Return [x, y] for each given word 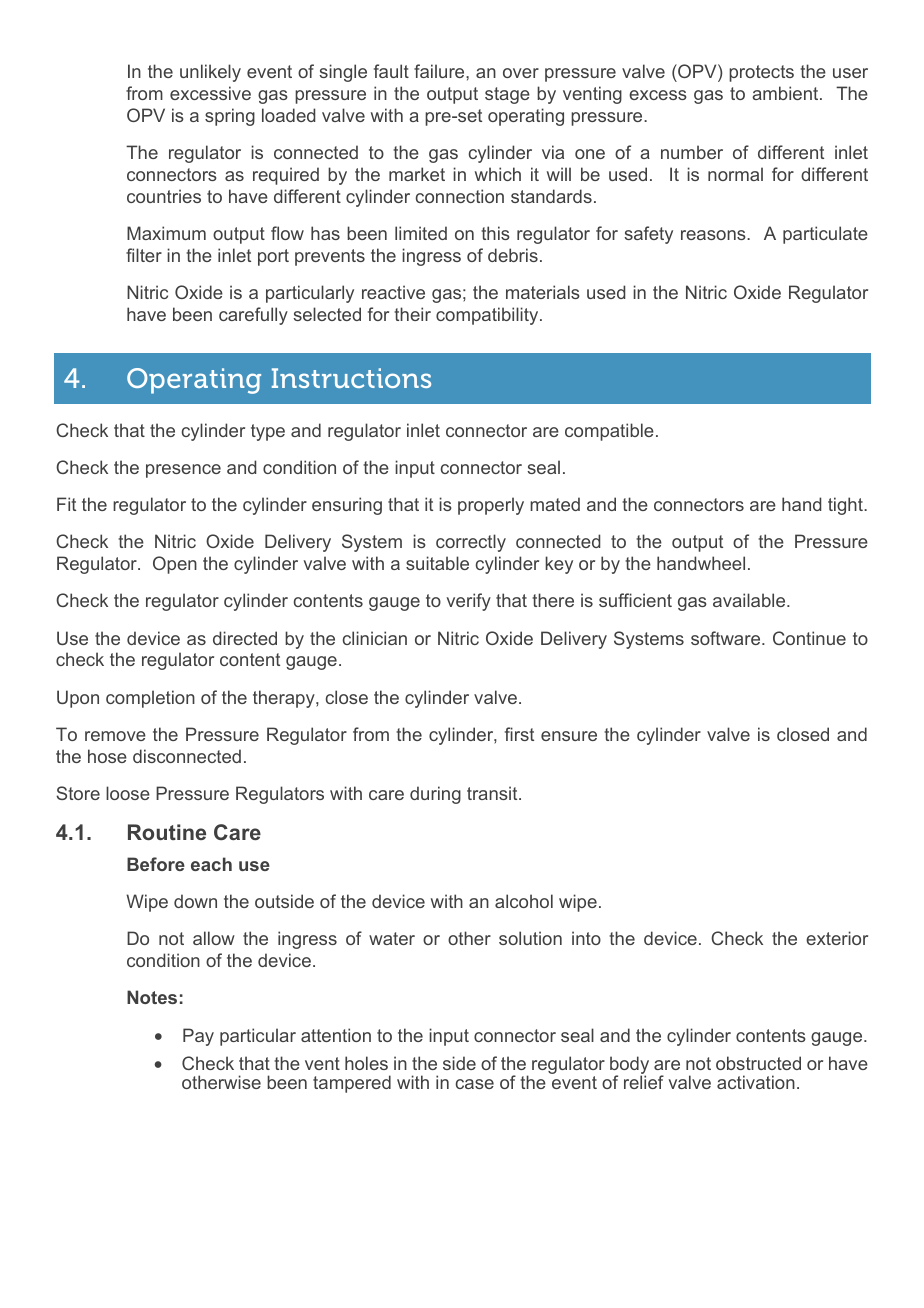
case [475, 1084]
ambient [786, 93]
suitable [437, 563]
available [750, 600]
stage [507, 95]
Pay [198, 1037]
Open [175, 565]
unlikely [210, 73]
